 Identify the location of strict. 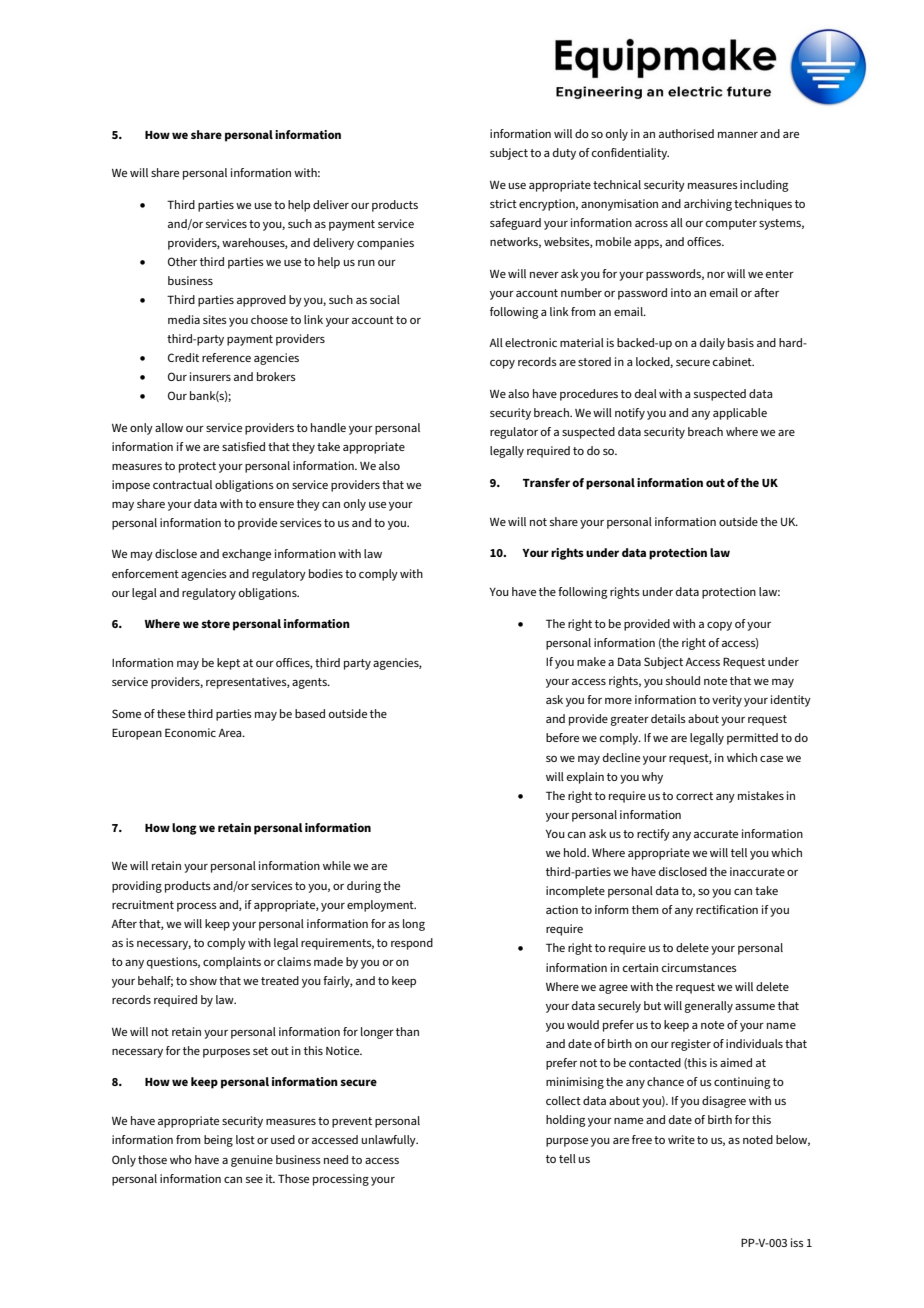
(503, 203).
